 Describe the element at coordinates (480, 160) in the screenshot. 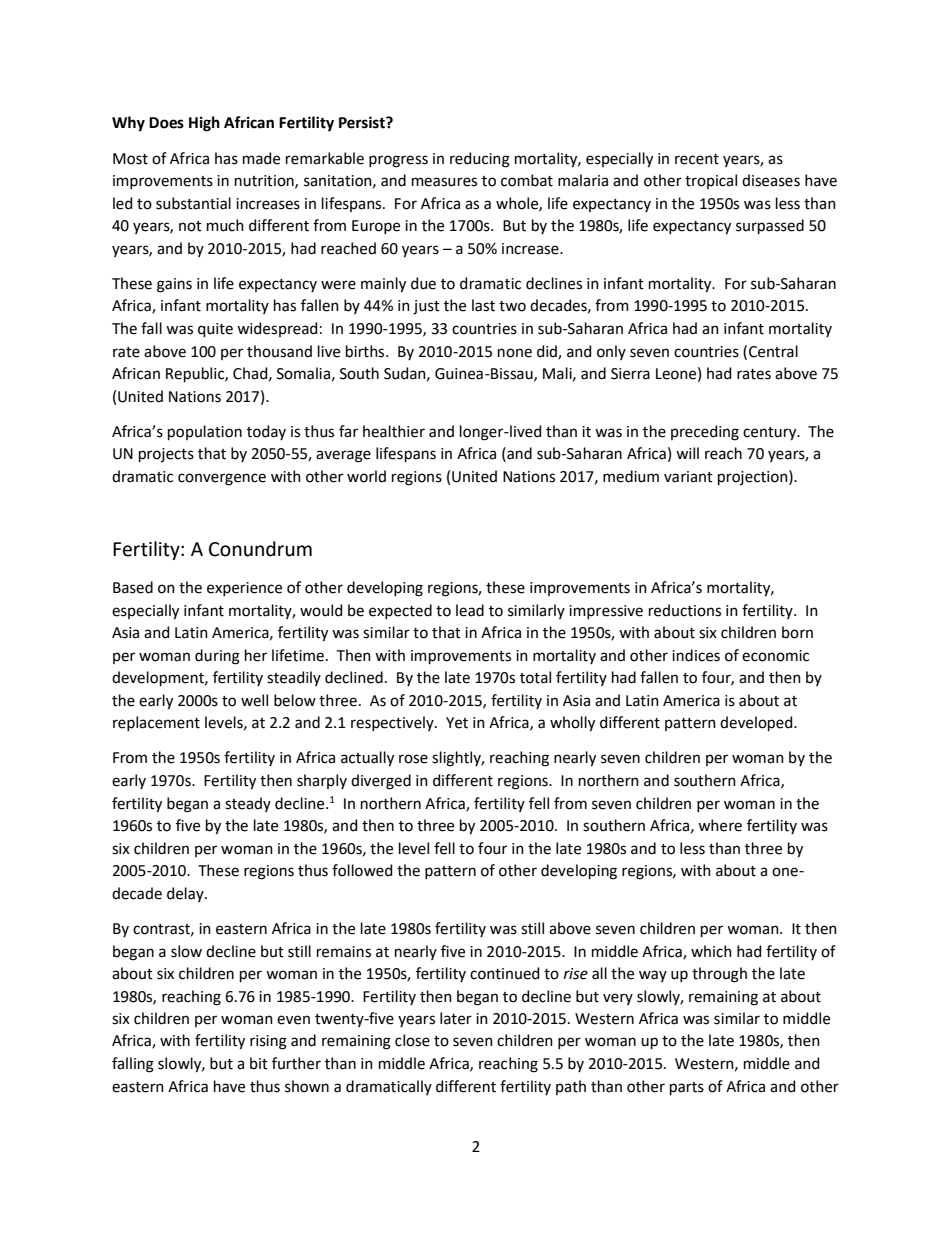

I see `reducing` at that location.
